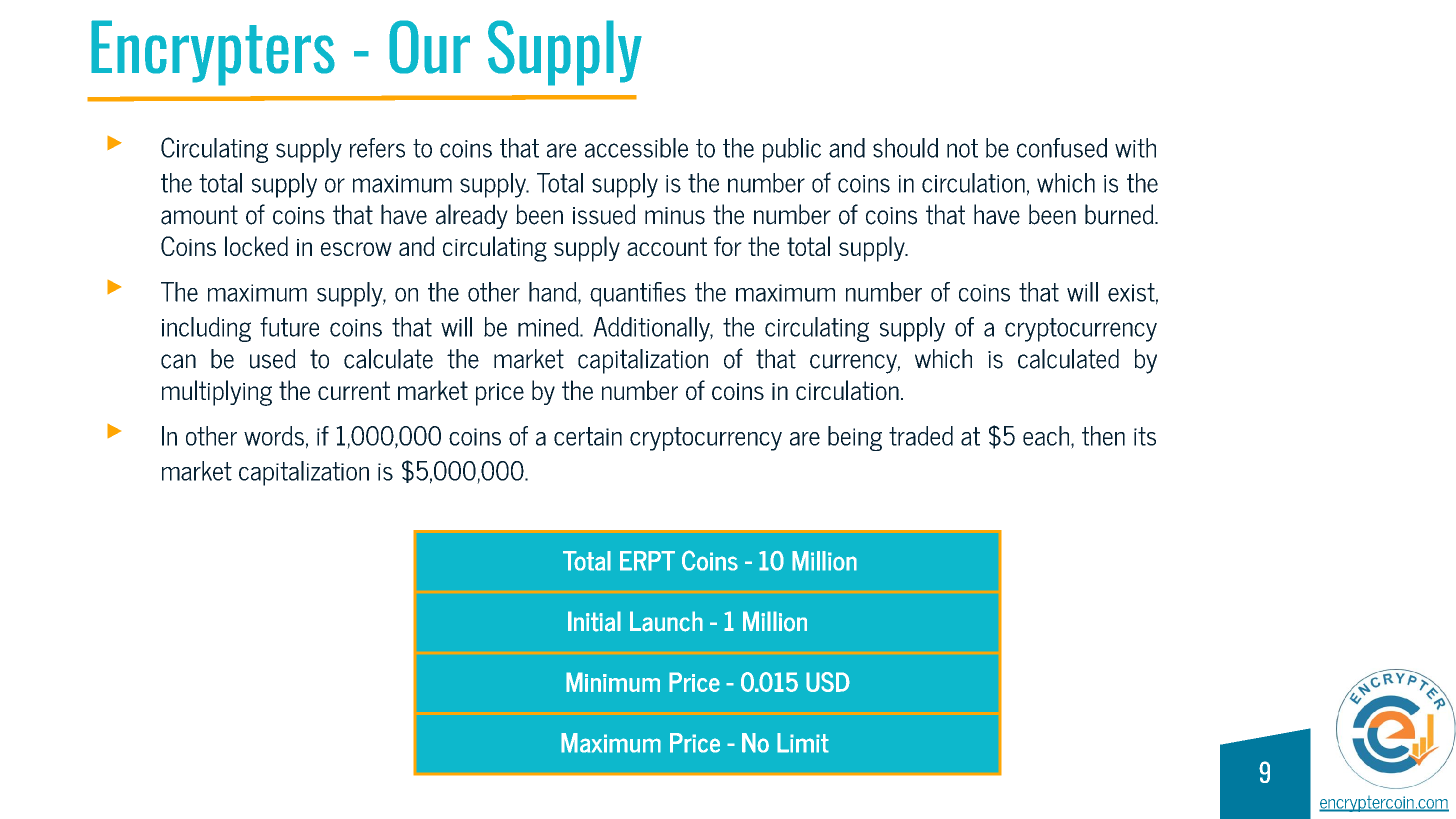 The image size is (1456, 819). Describe the element at coordinates (588, 436) in the page. I see `certain` at that location.
